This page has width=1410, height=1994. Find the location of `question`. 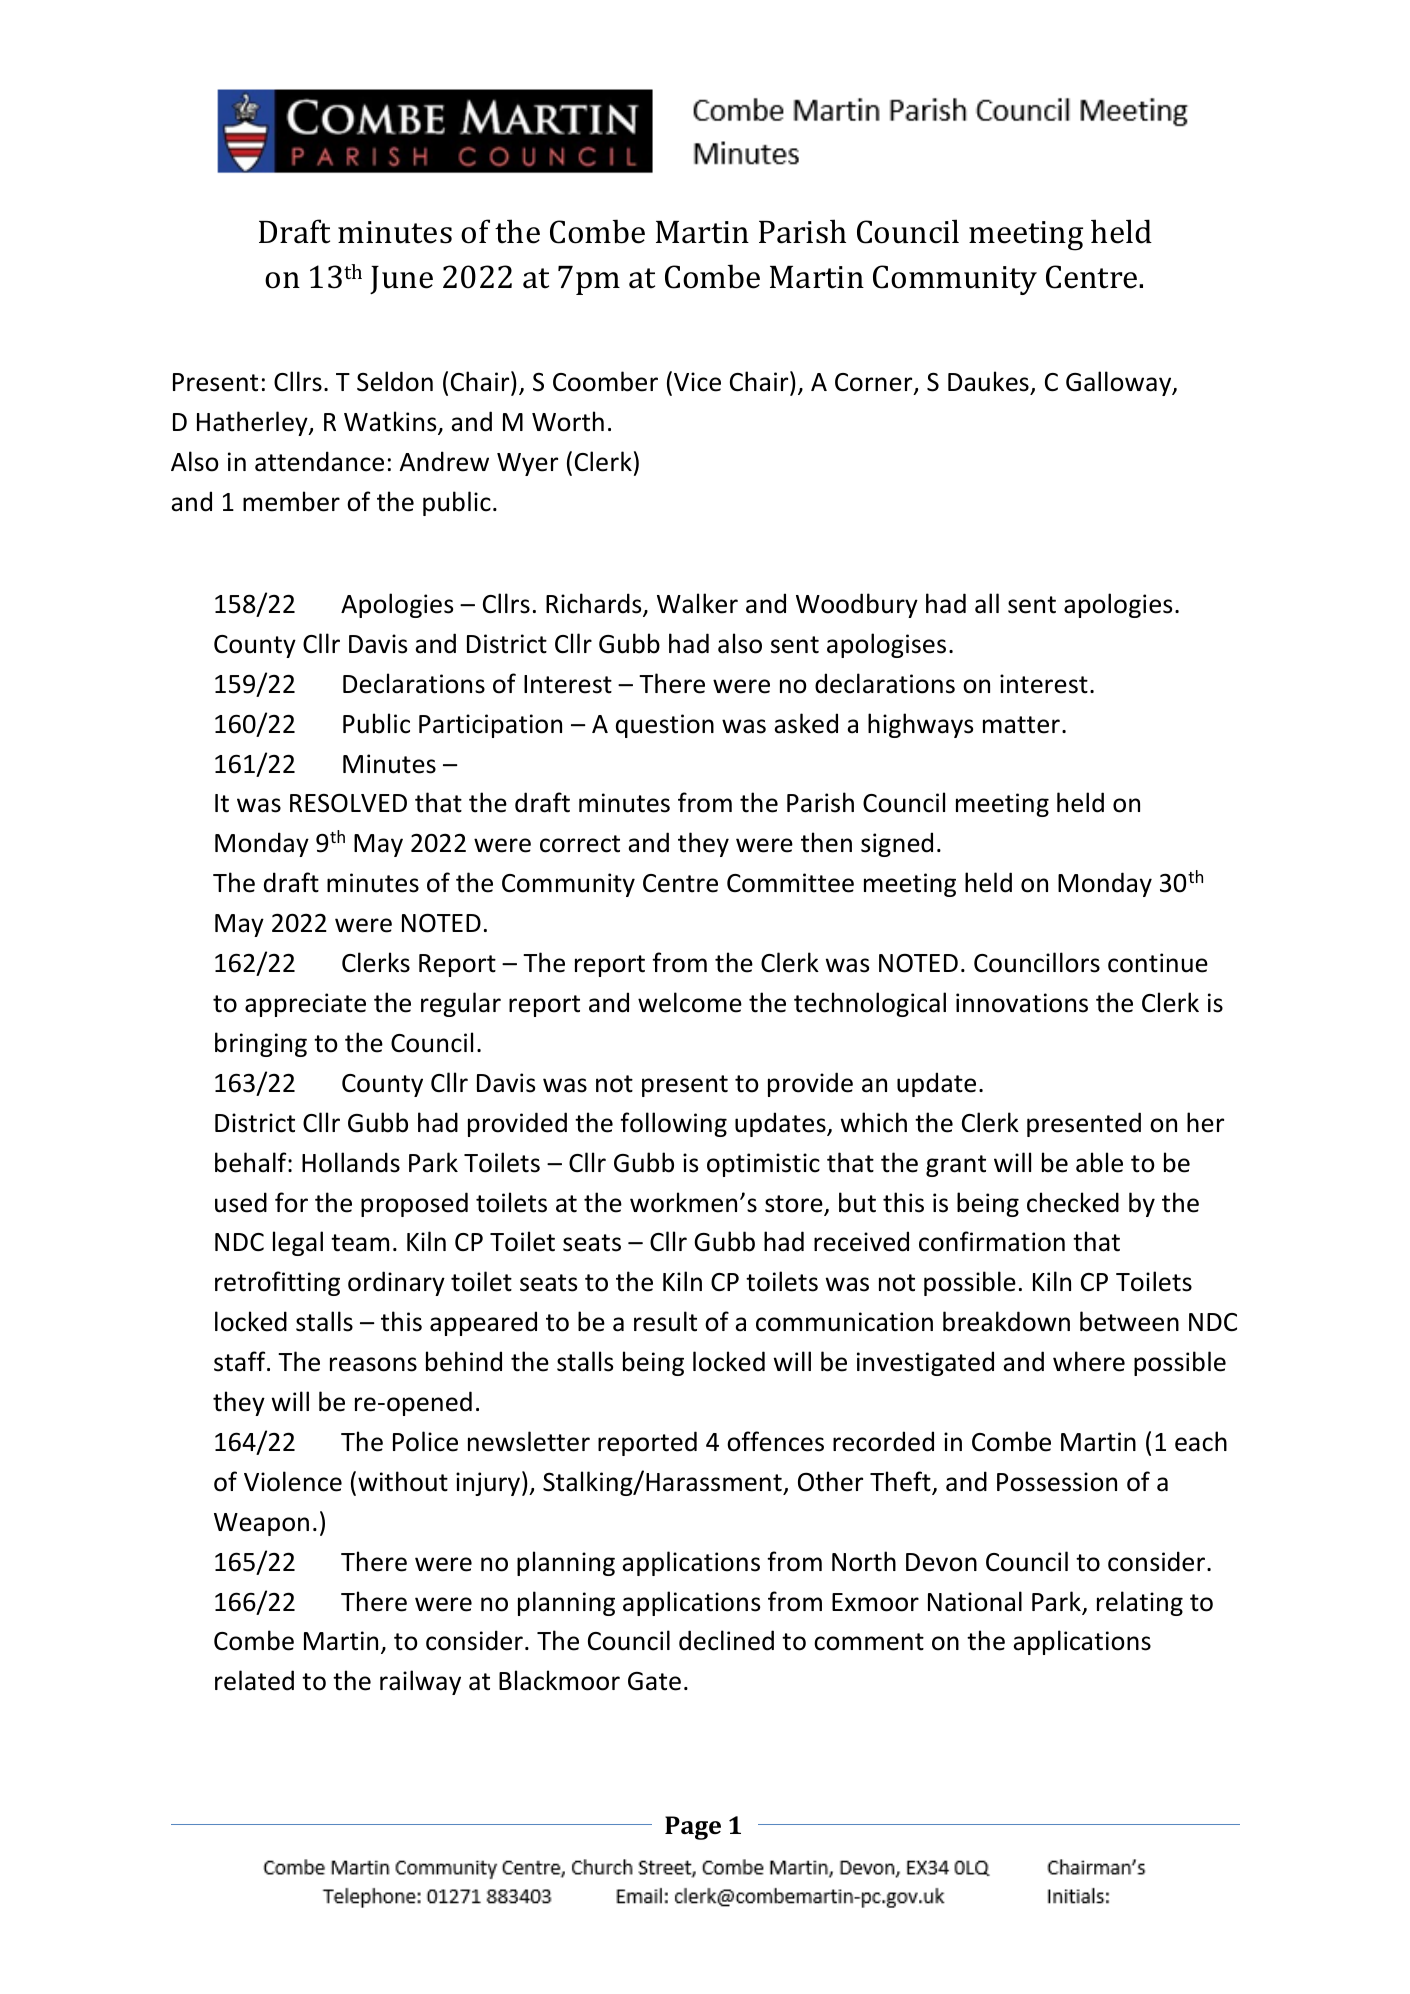

question is located at coordinates (665, 726).
